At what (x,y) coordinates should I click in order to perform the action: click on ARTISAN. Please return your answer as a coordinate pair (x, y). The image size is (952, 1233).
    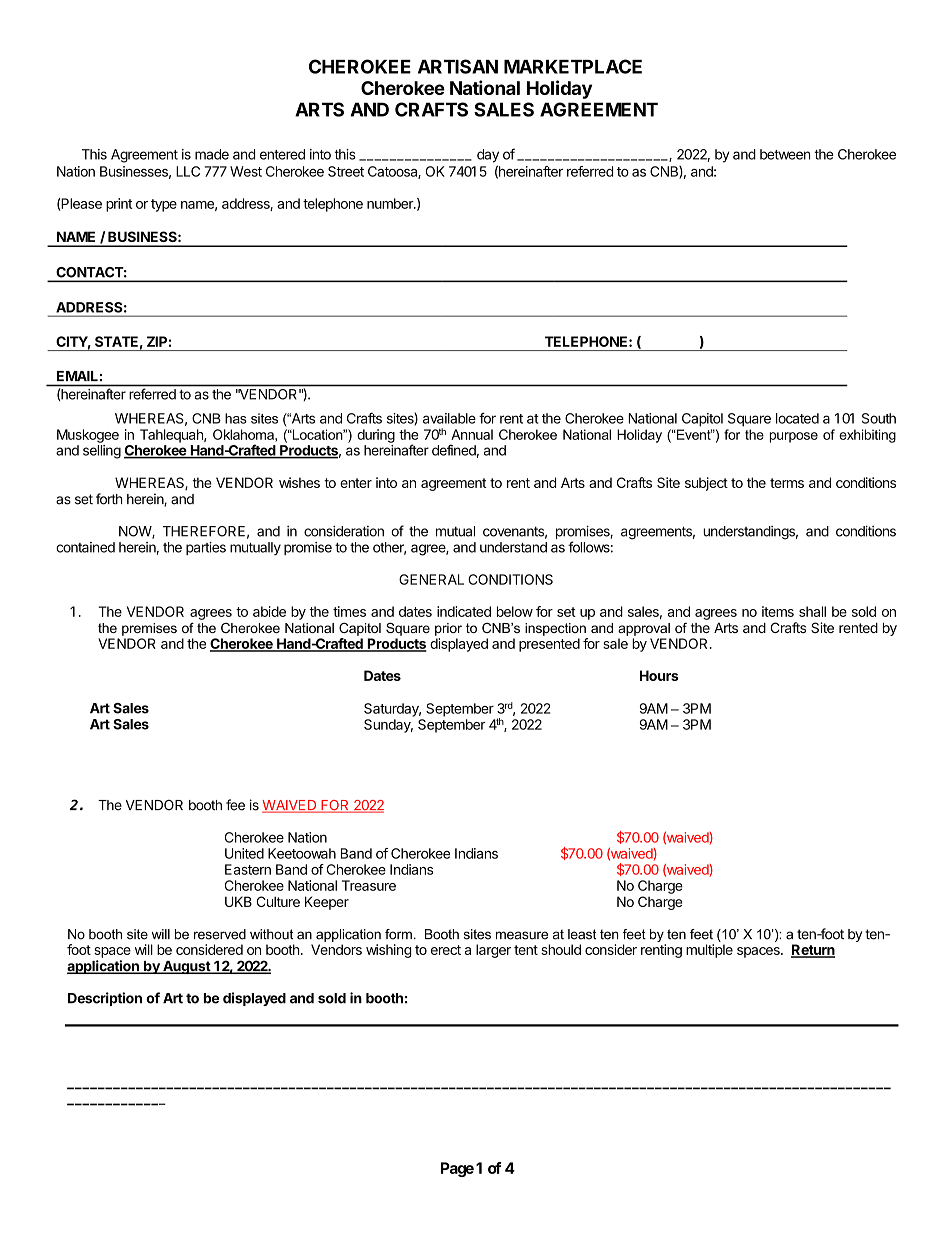
    Looking at the image, I should click on (458, 66).
